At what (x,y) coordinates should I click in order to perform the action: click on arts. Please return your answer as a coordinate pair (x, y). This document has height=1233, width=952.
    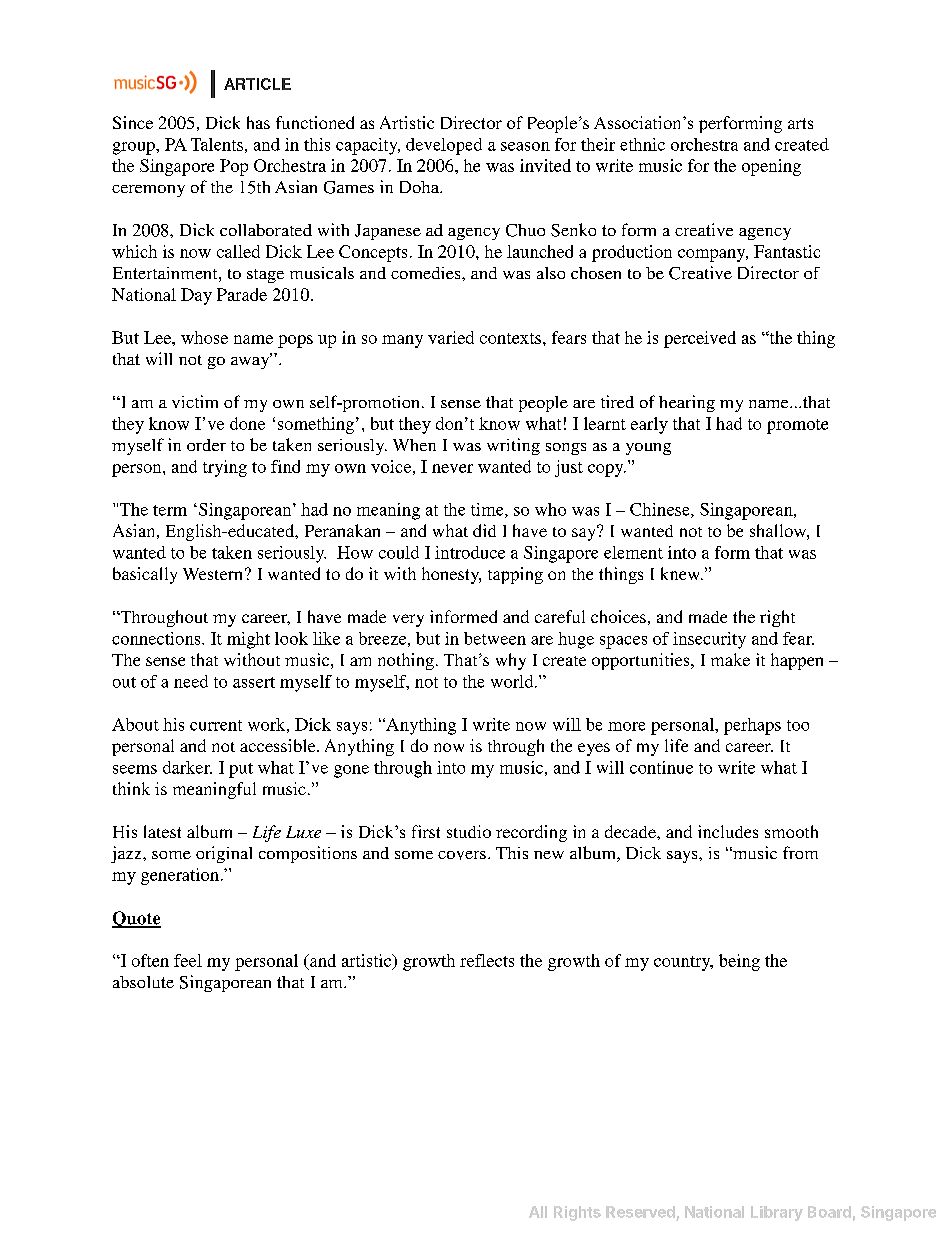
    Looking at the image, I should click on (800, 123).
